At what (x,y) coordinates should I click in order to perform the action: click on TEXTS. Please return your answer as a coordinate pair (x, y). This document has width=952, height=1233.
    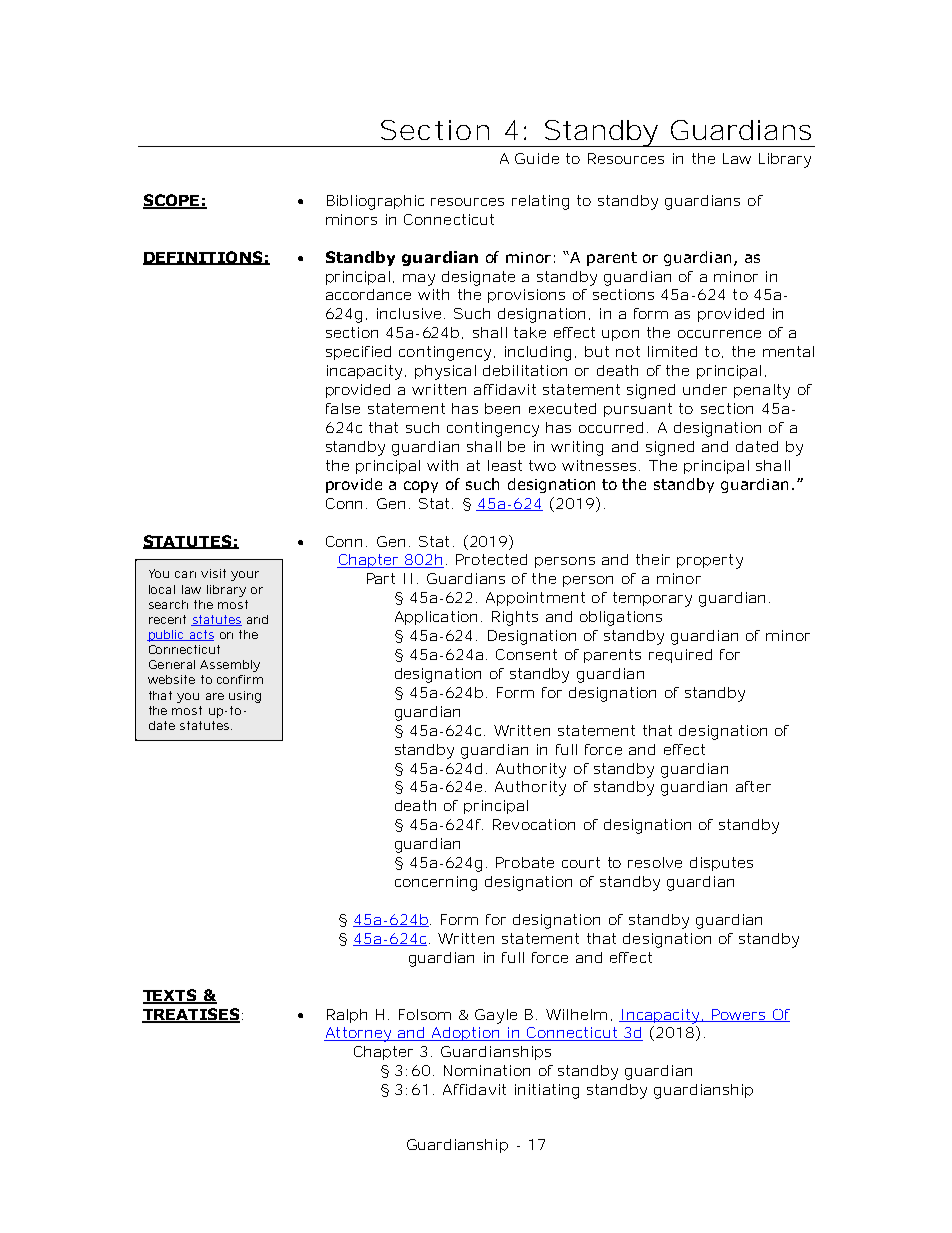
    Looking at the image, I should click on (171, 996).
